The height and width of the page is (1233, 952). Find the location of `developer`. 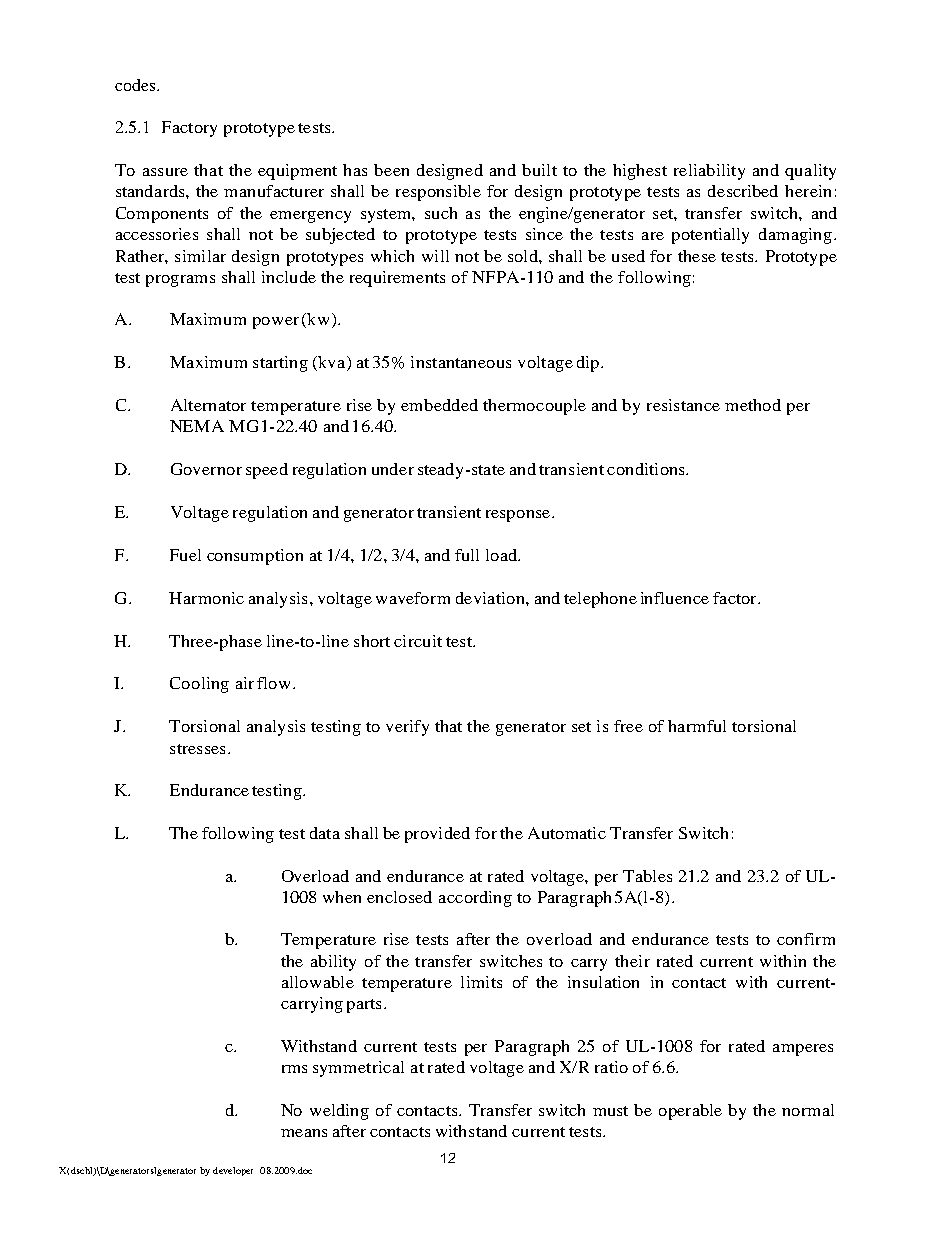

developer is located at coordinates (233, 1171).
